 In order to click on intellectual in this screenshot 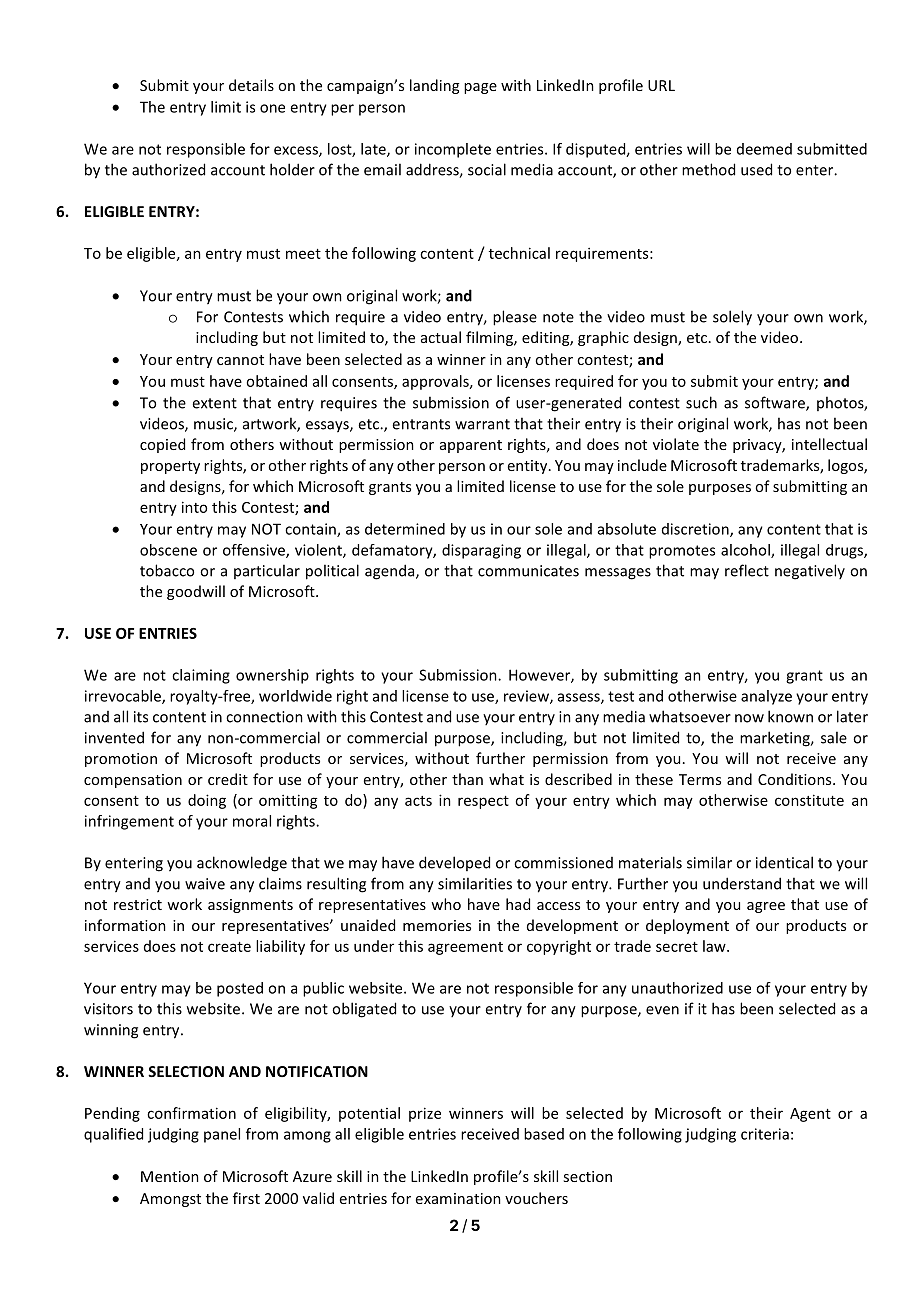, I will do `click(829, 444)`.
